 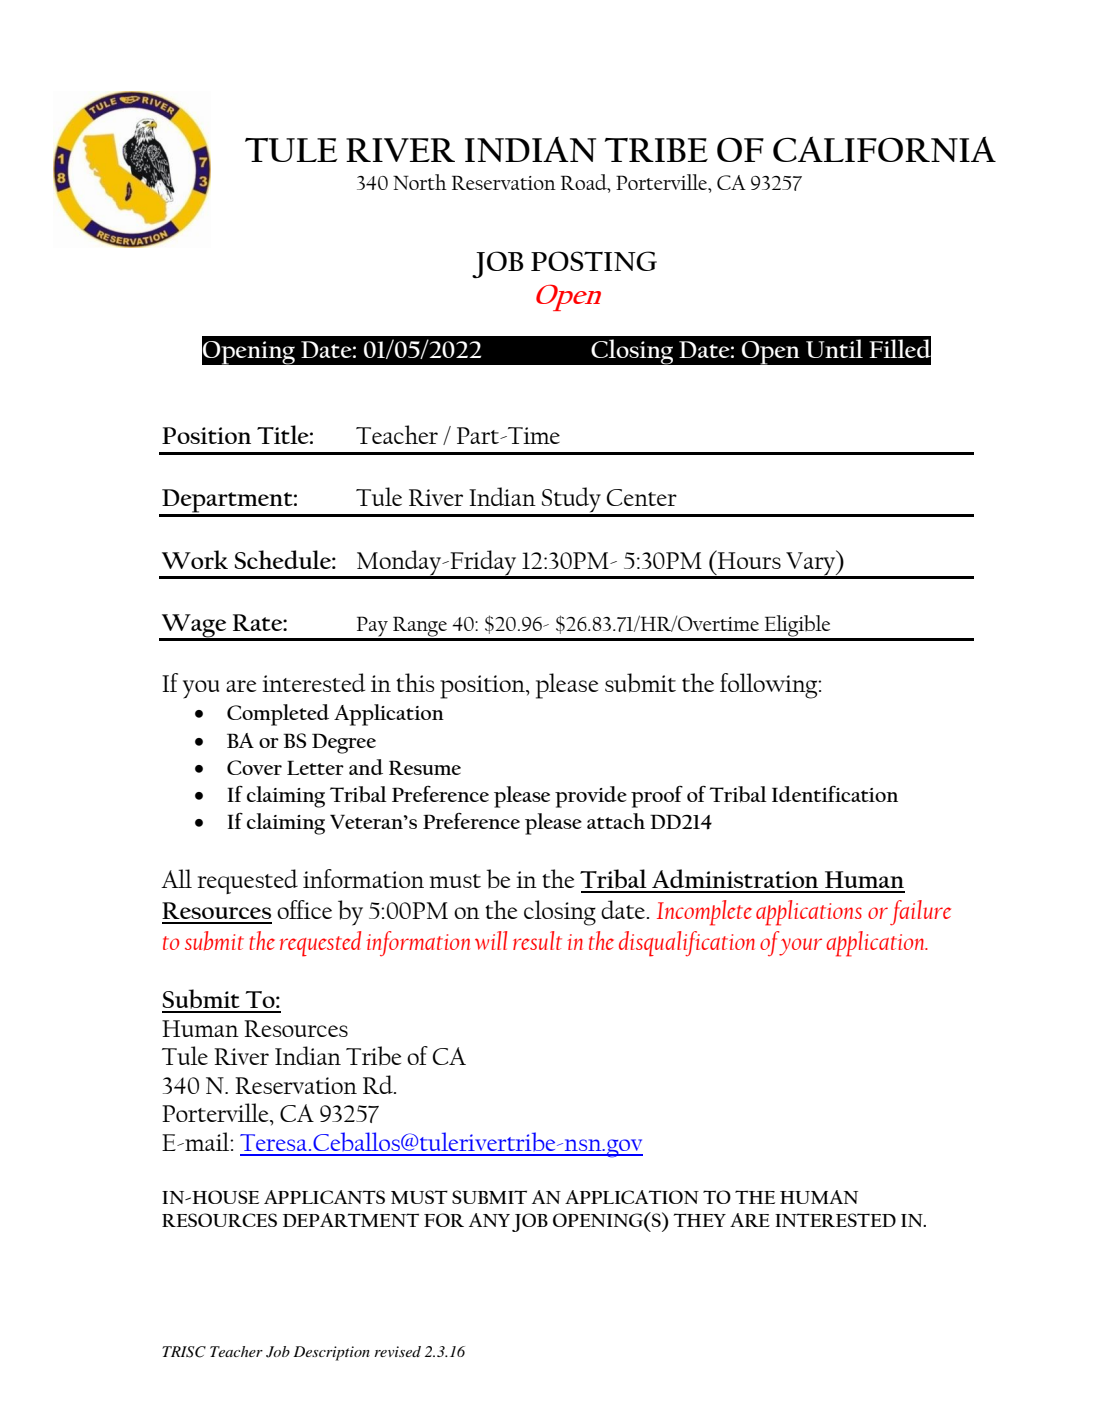 What do you see at coordinates (591, 797) in the screenshot?
I see `provide` at bounding box center [591, 797].
